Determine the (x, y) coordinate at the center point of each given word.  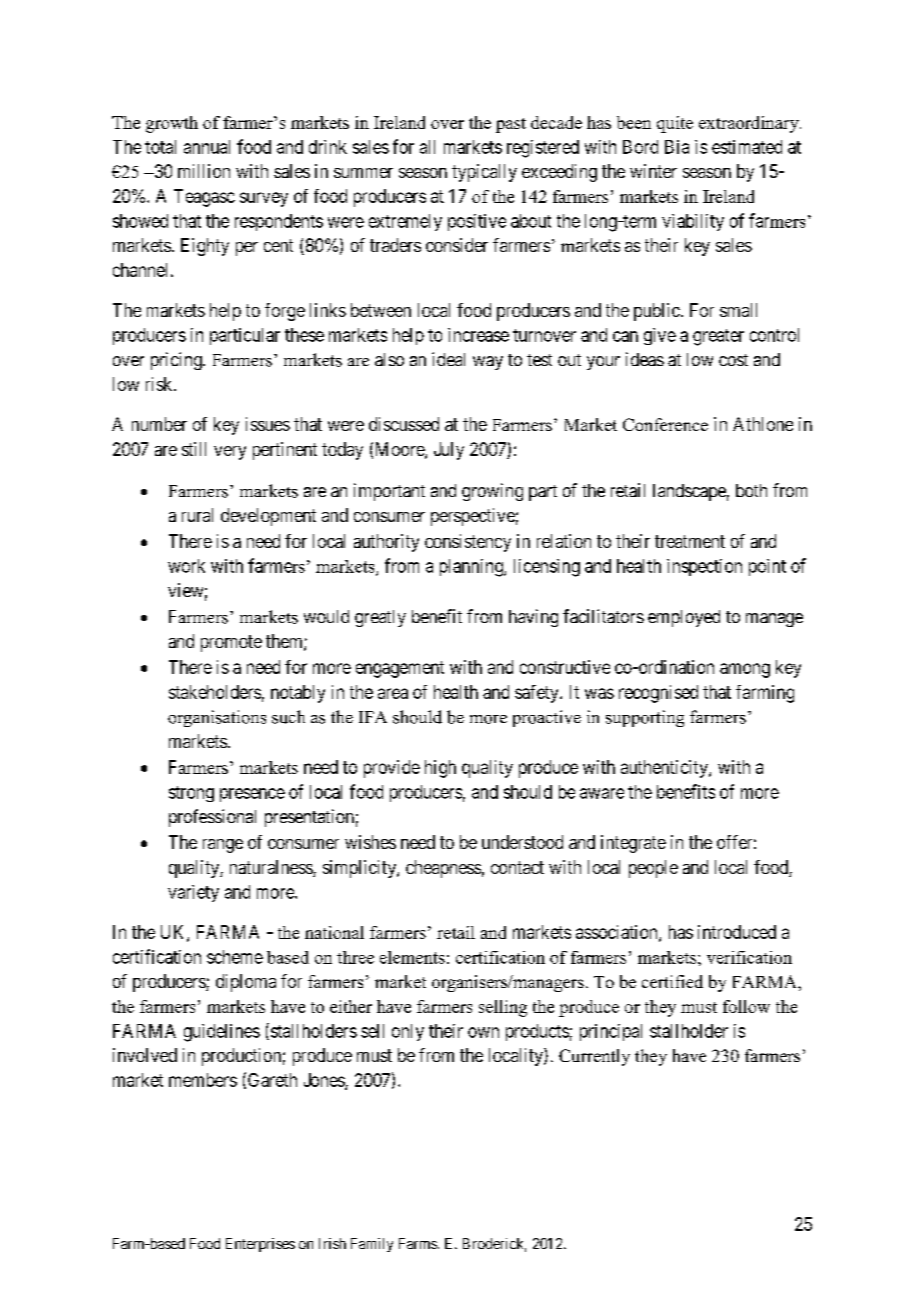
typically (484, 173)
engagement (400, 669)
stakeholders (215, 692)
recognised (658, 694)
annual (207, 147)
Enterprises (260, 1245)
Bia (677, 147)
